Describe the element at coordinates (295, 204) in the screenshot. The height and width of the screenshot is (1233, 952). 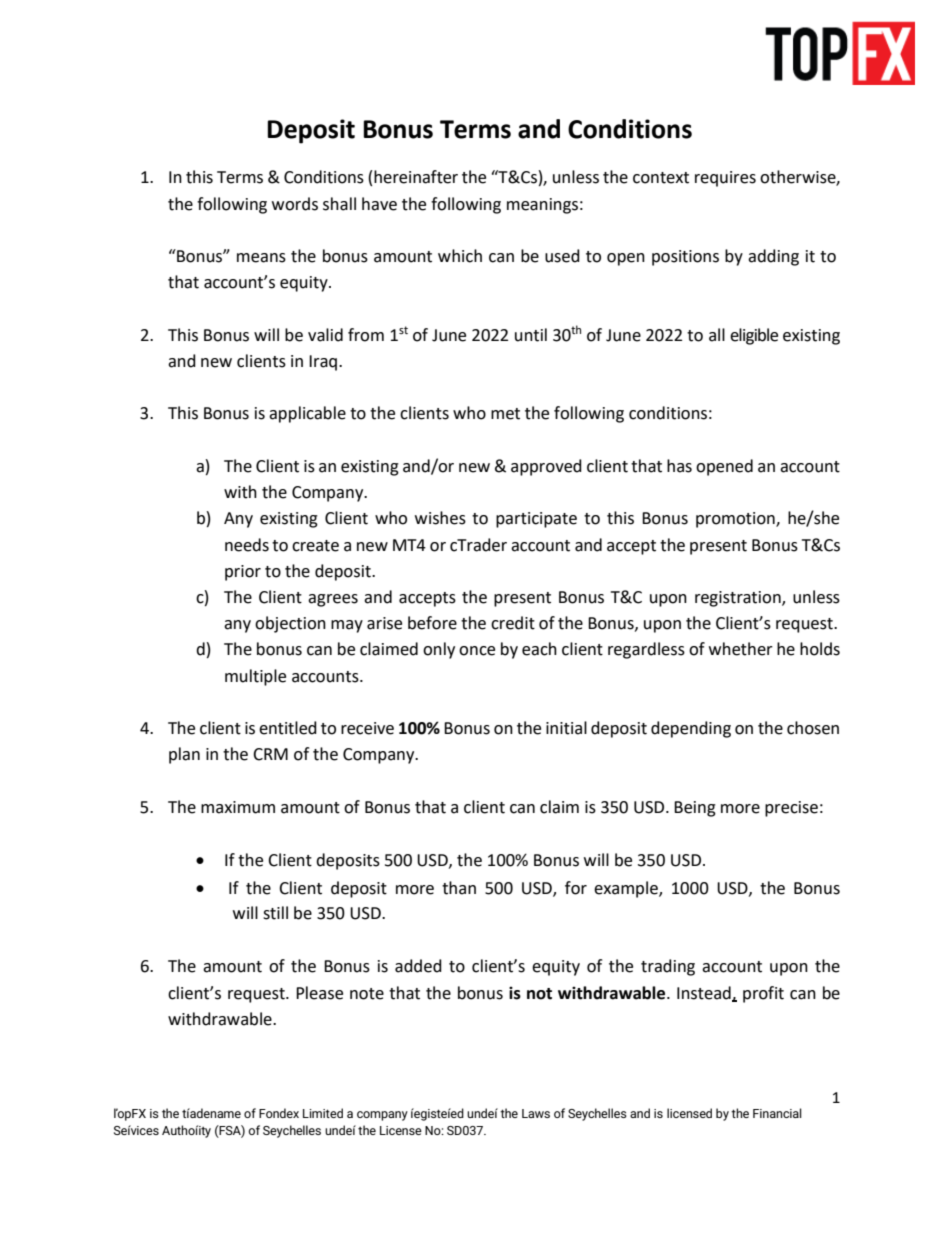
I see `words` at that location.
